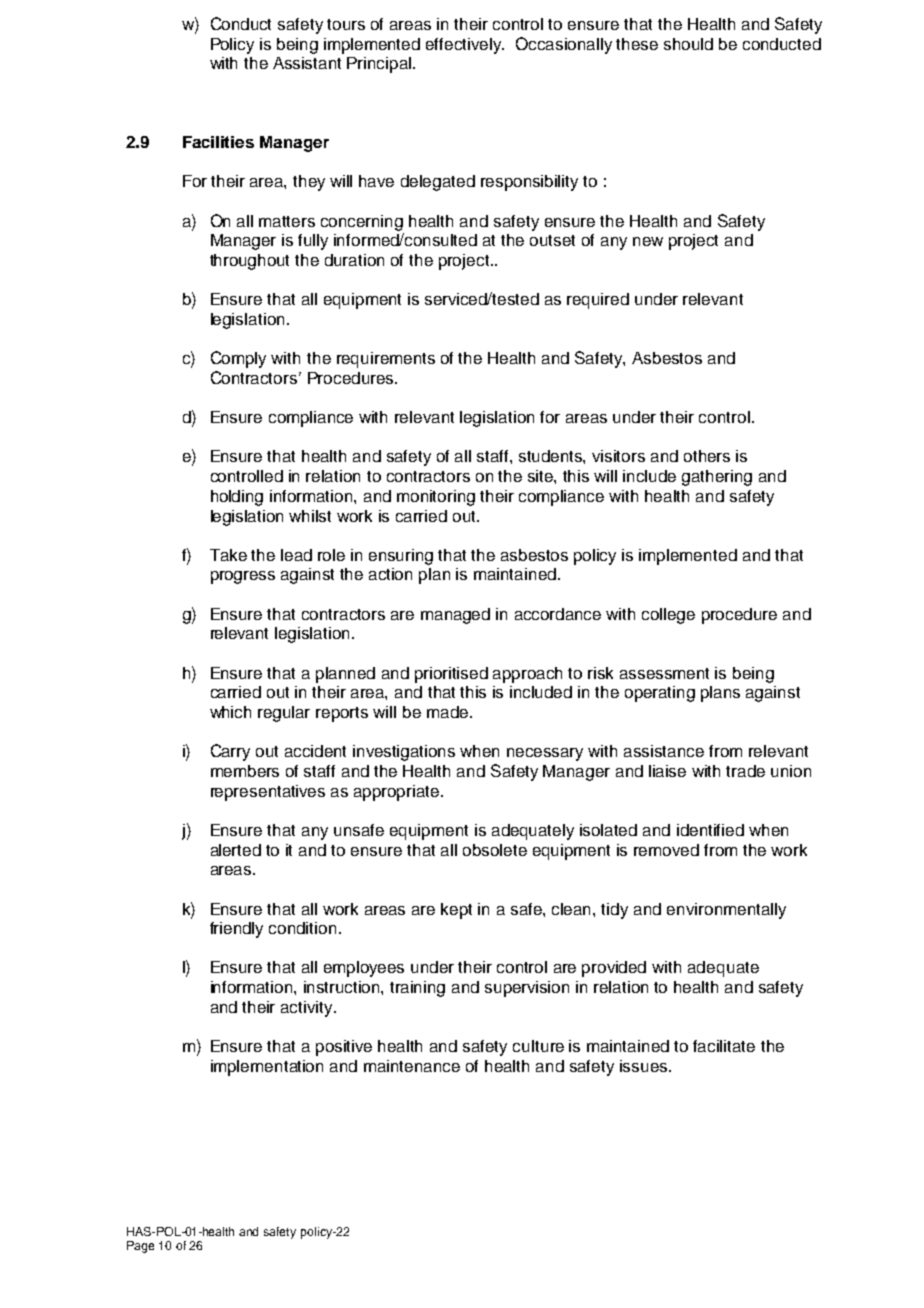 The width and height of the image is (924, 1308). What do you see at coordinates (447, 712) in the image?
I see `made` at bounding box center [447, 712].
